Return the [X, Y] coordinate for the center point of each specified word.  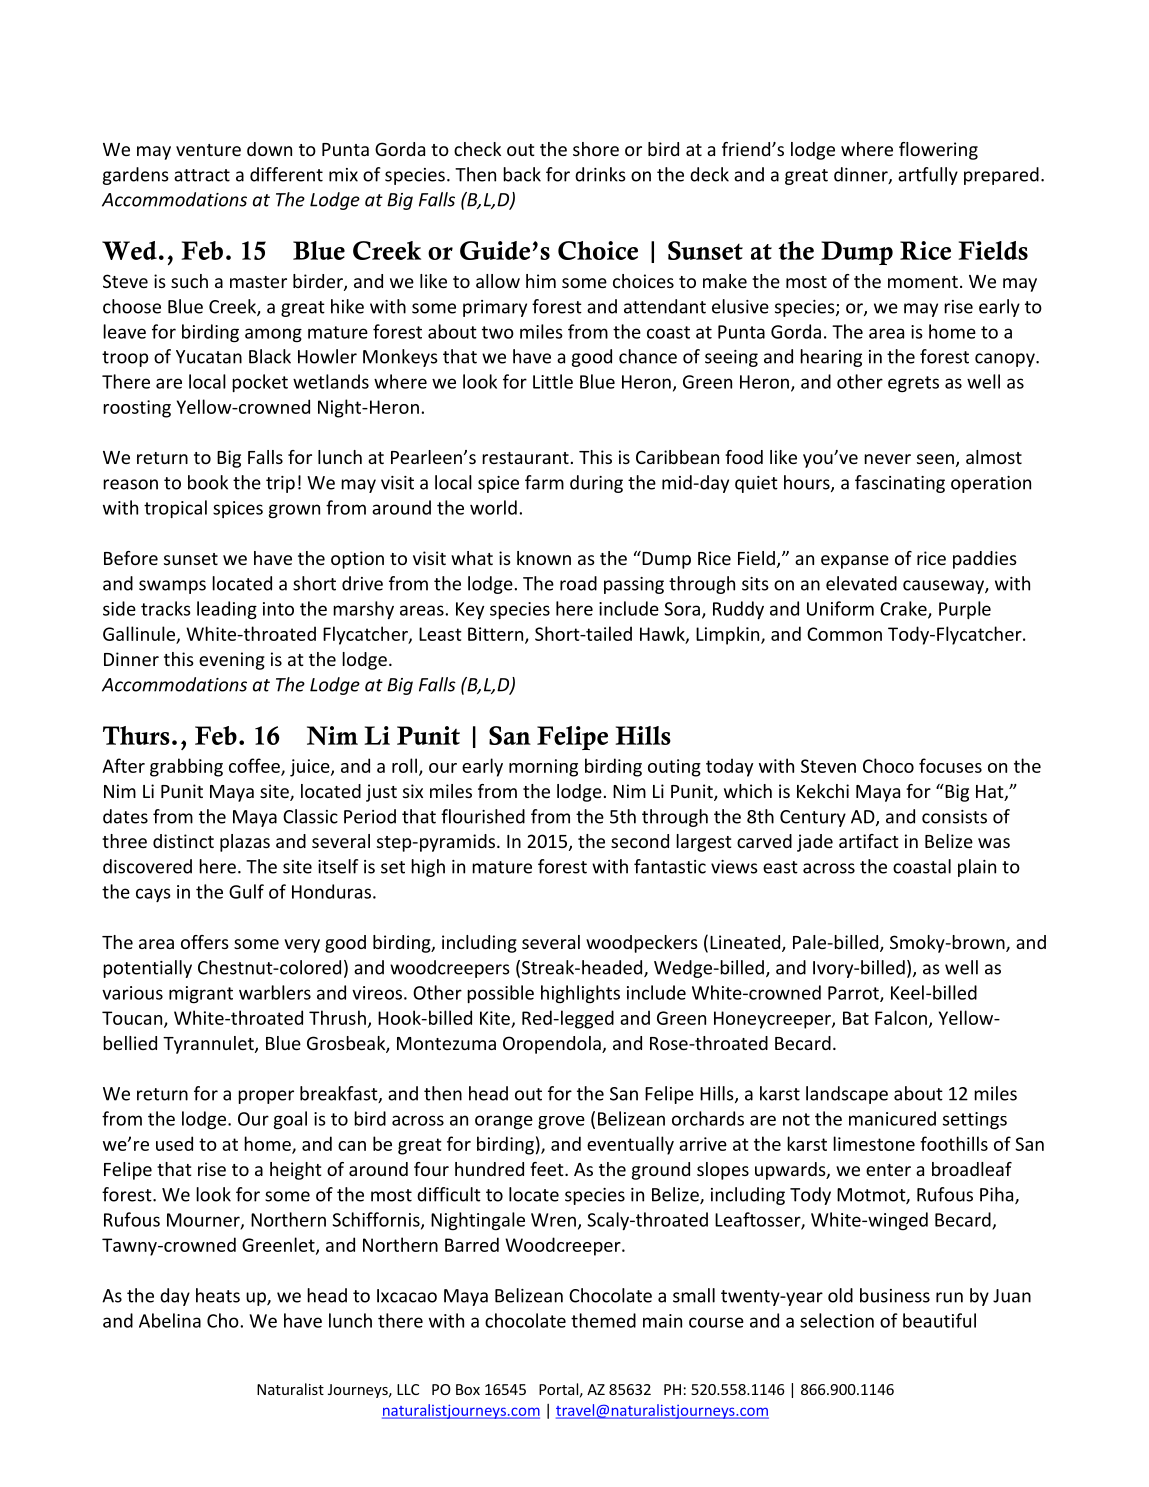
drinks [600, 174]
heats [218, 1295]
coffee [255, 766]
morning [543, 768]
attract [202, 175]
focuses [950, 765]
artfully [928, 176]
